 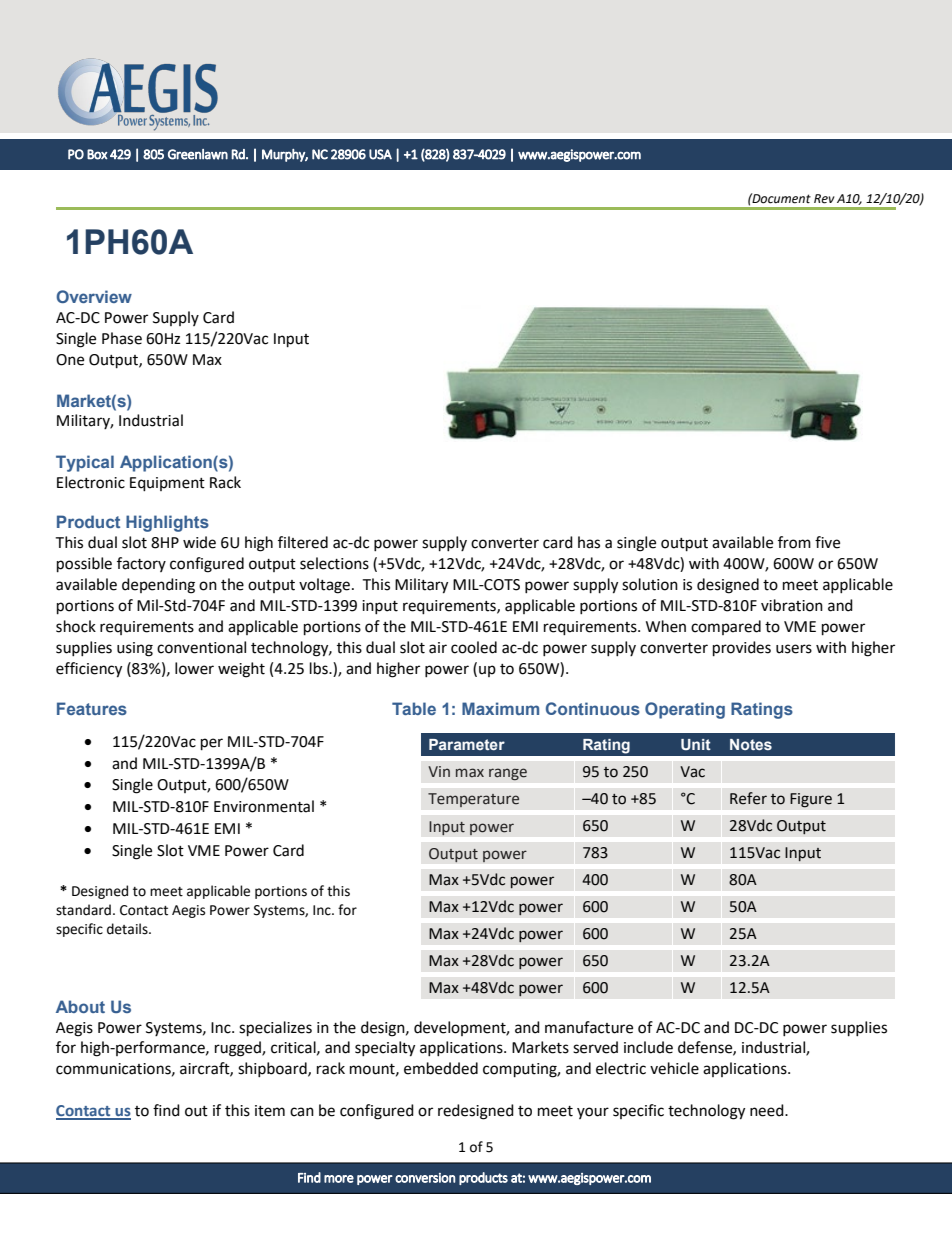 What do you see at coordinates (768, 1110) in the screenshot?
I see `need` at bounding box center [768, 1110].
